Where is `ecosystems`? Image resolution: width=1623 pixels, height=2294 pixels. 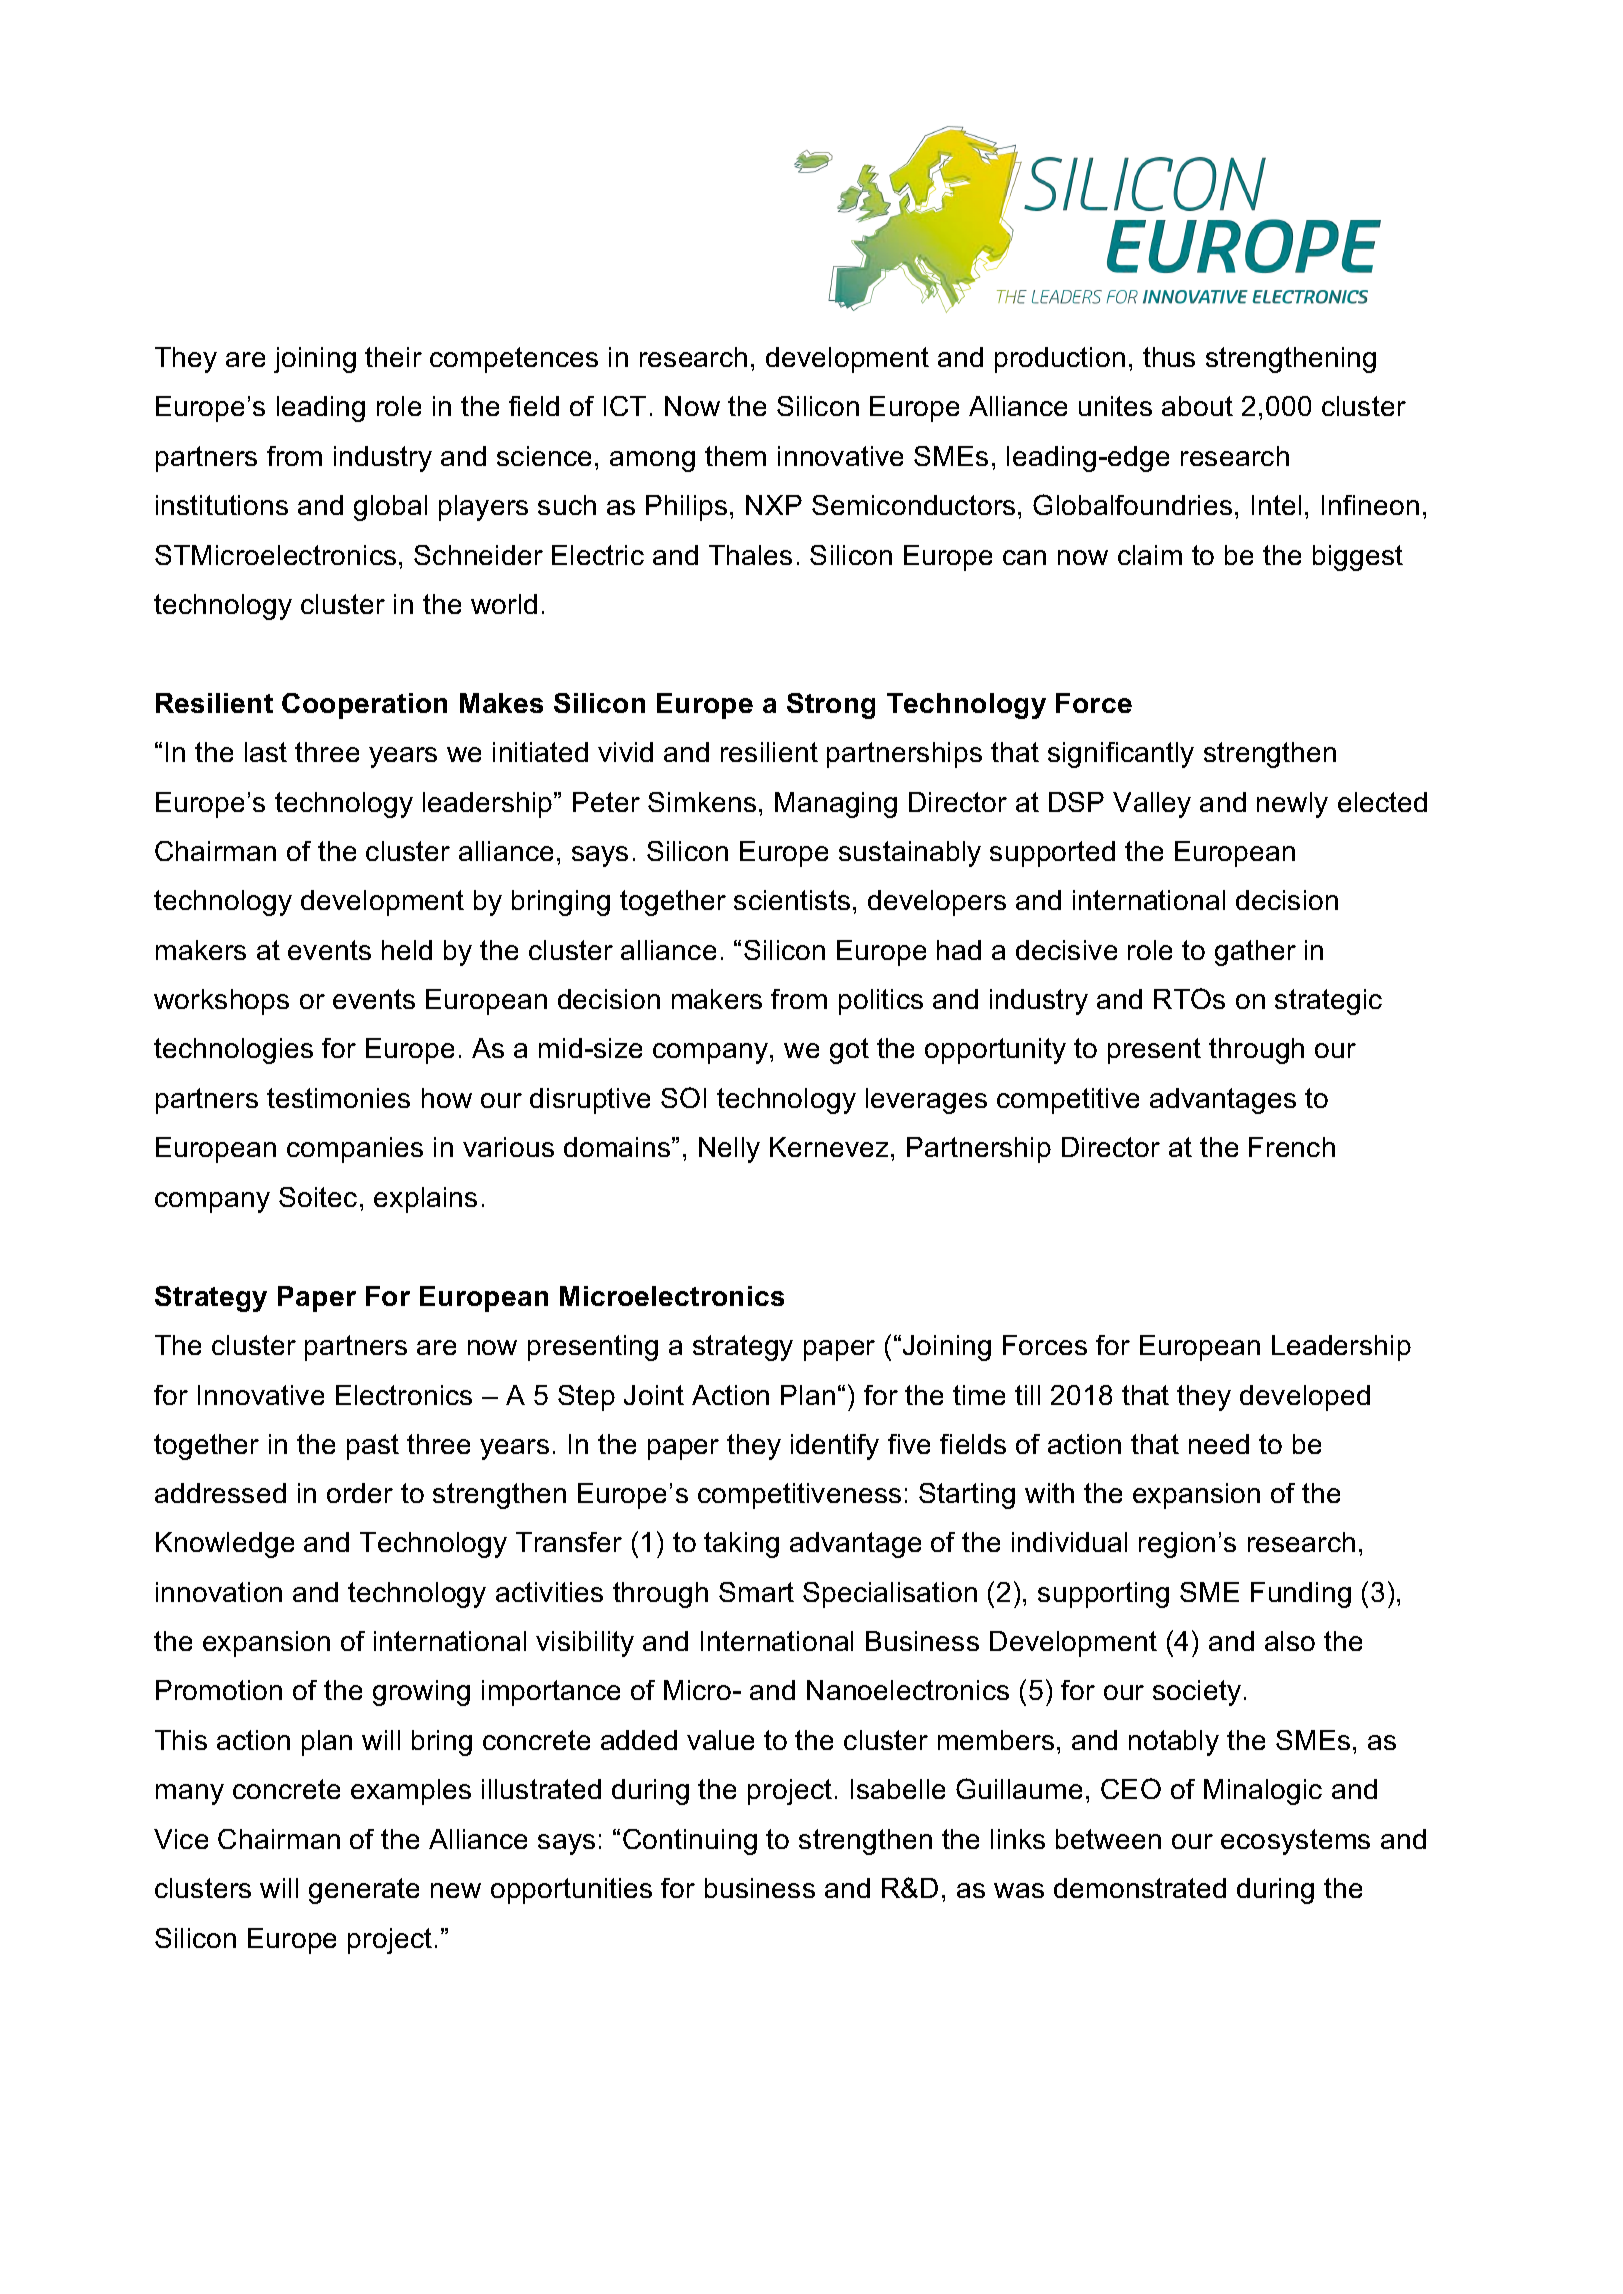 ecosystems is located at coordinates (1295, 1842).
